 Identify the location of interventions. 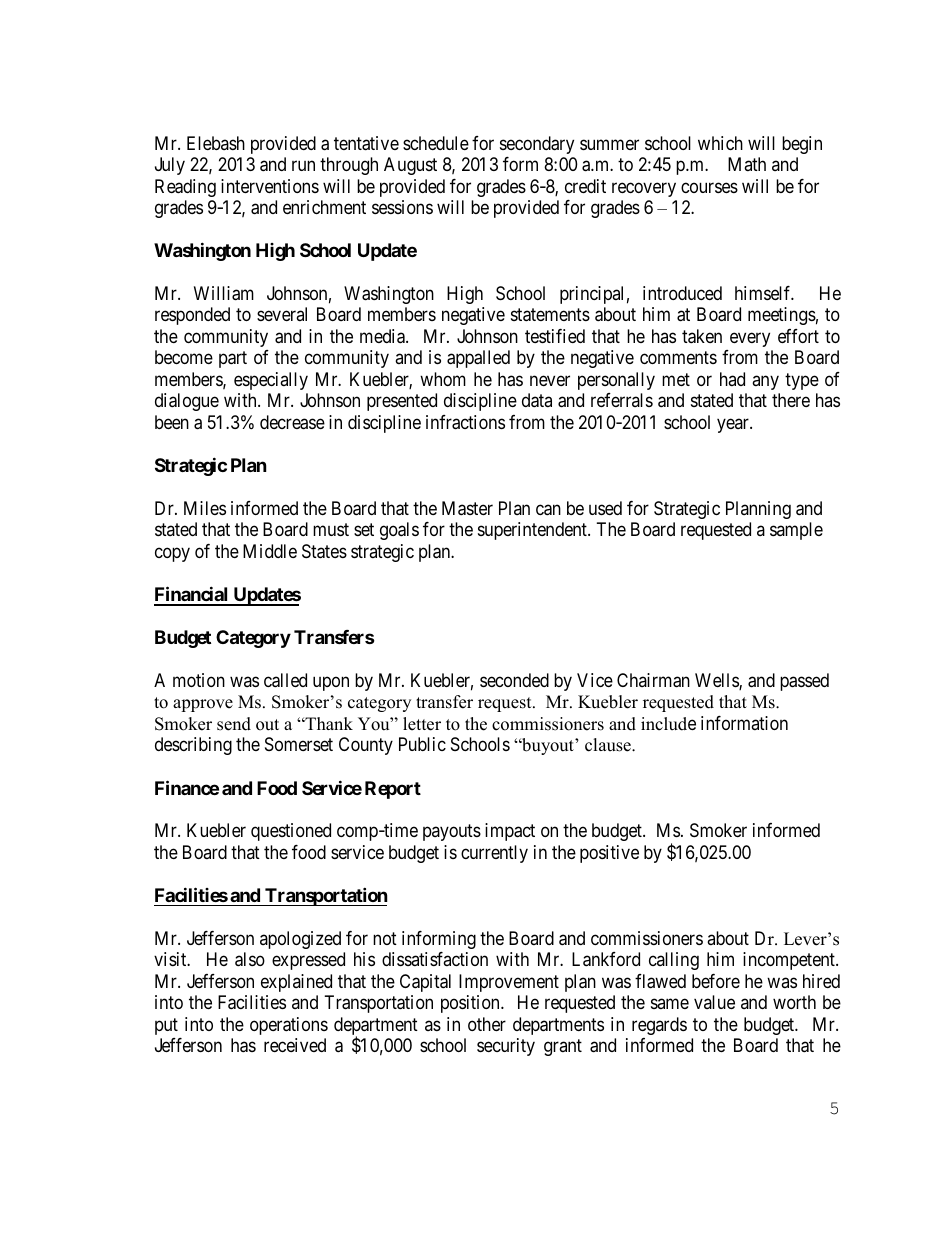
(270, 186).
